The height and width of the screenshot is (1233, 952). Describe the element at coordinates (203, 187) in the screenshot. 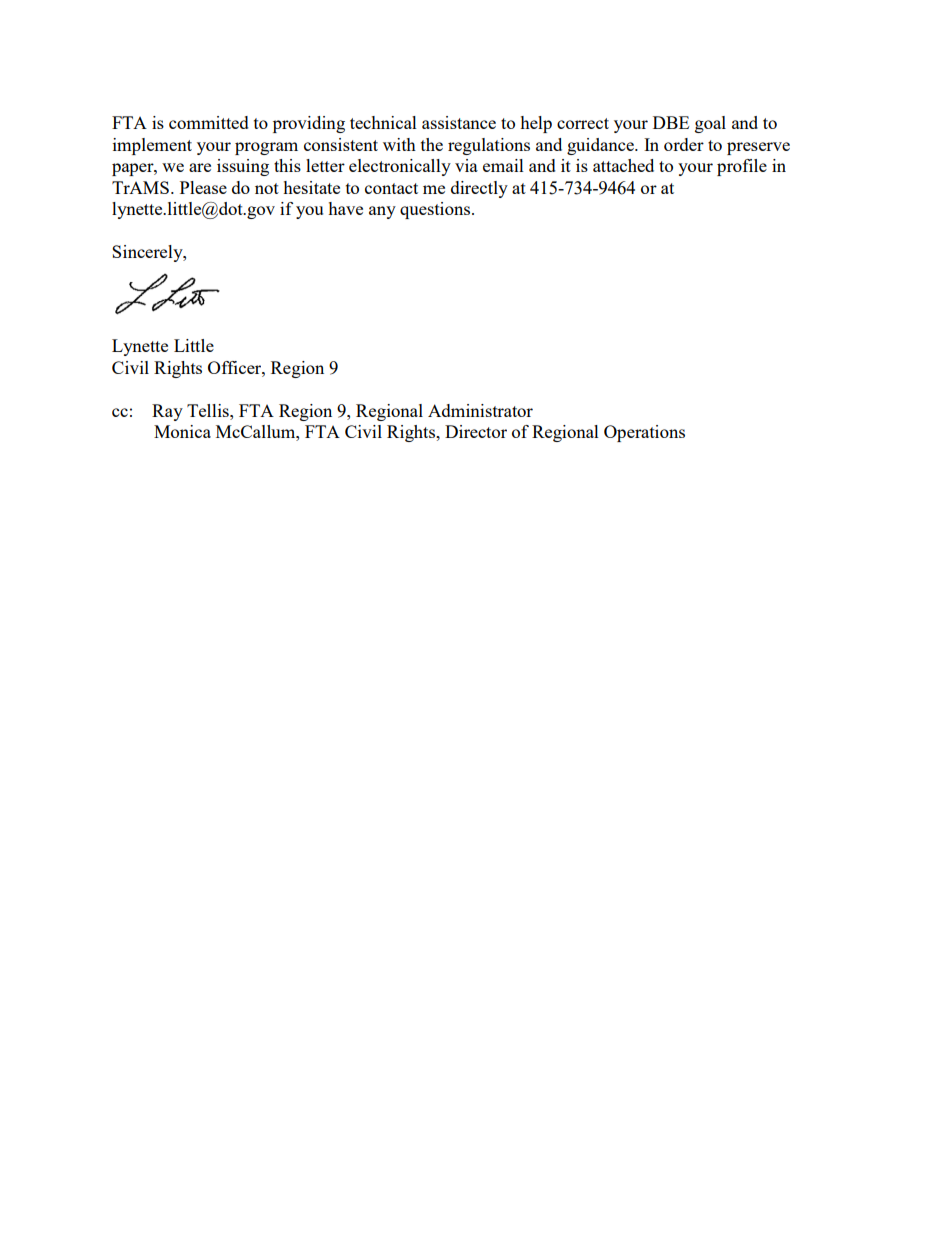

I see `Please` at that location.
